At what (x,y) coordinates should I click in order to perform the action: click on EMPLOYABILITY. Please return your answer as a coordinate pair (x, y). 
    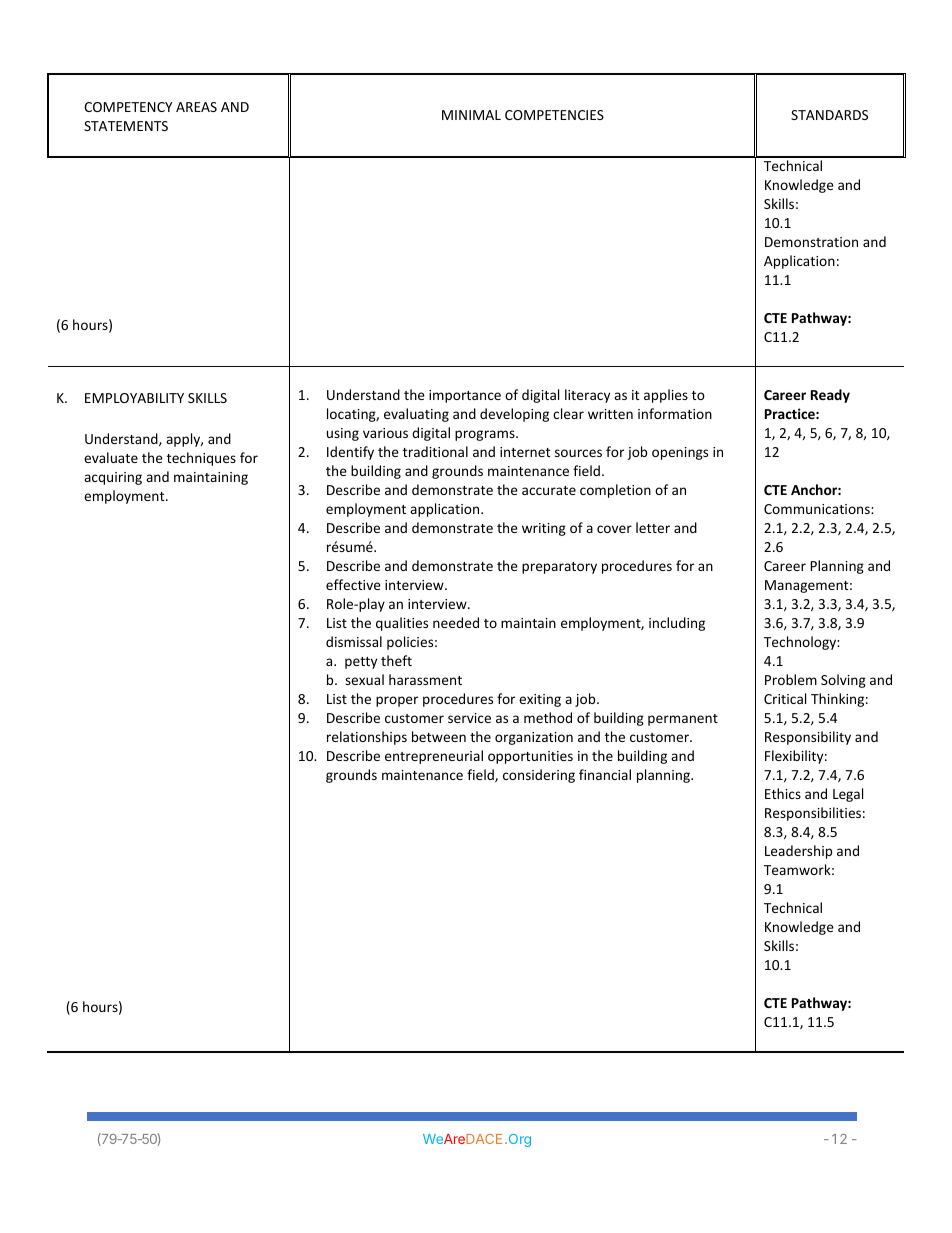
    Looking at the image, I should click on (134, 398).
